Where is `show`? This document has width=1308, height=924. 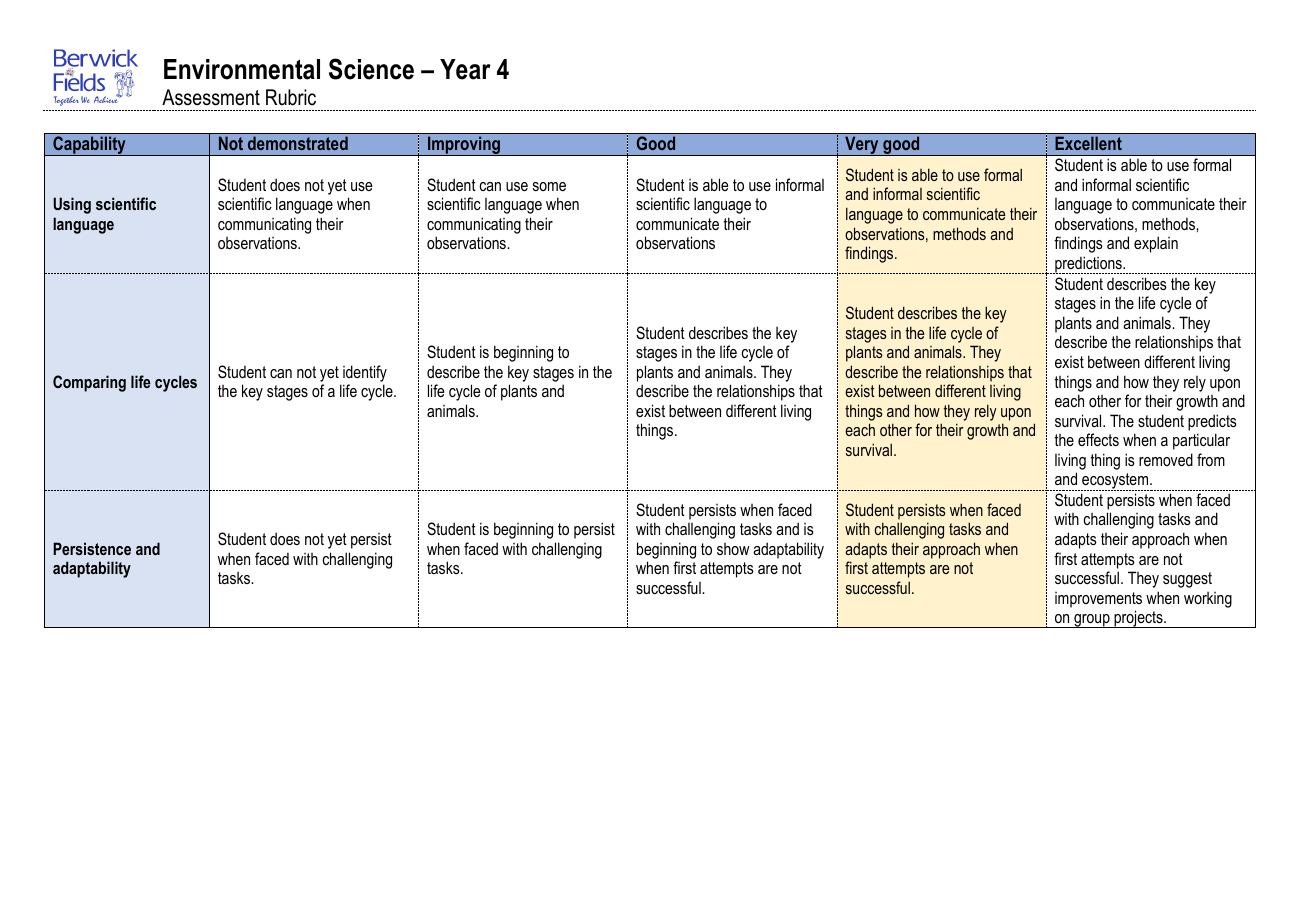
show is located at coordinates (733, 549).
